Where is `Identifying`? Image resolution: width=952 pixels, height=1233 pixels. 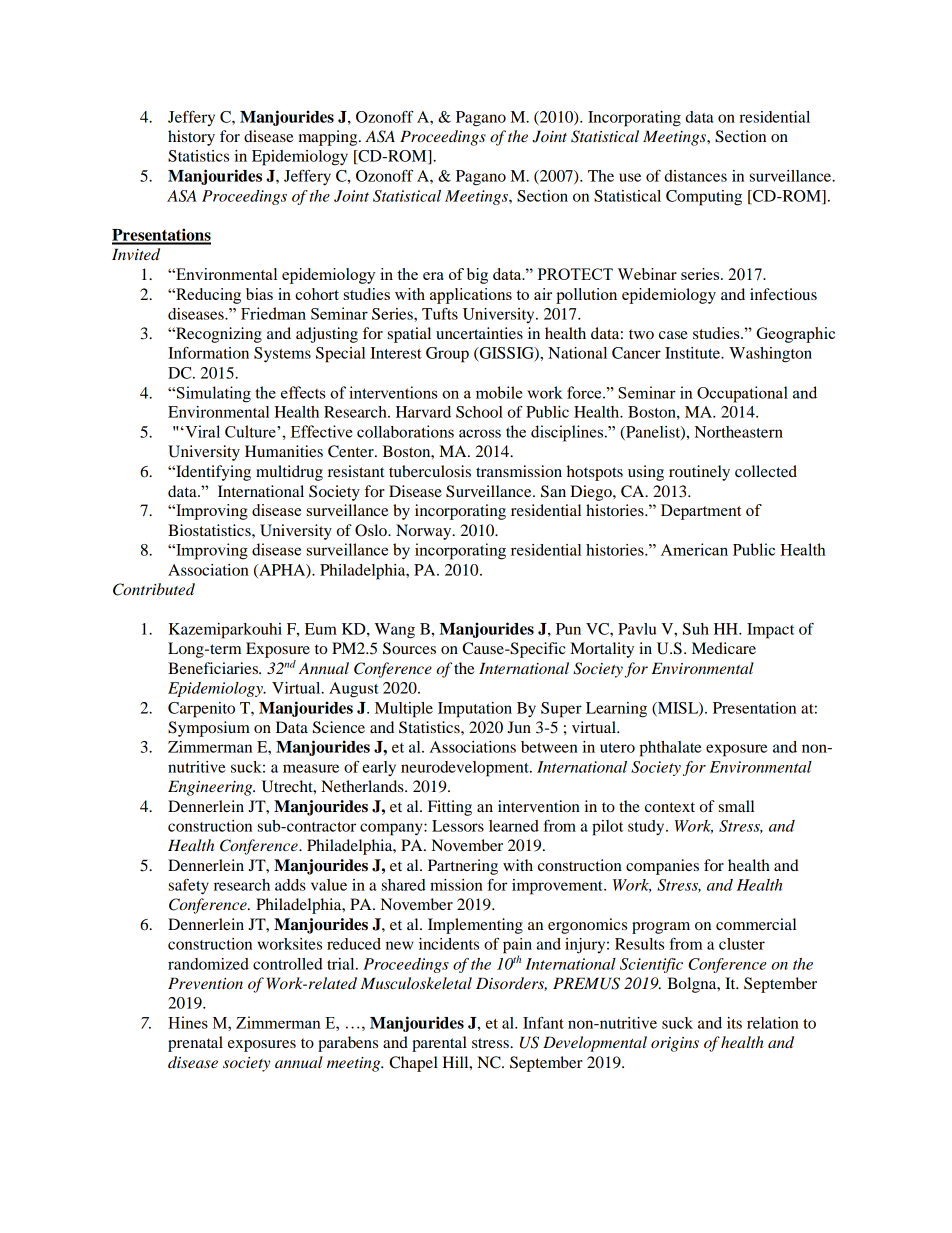 Identifying is located at coordinates (212, 473).
